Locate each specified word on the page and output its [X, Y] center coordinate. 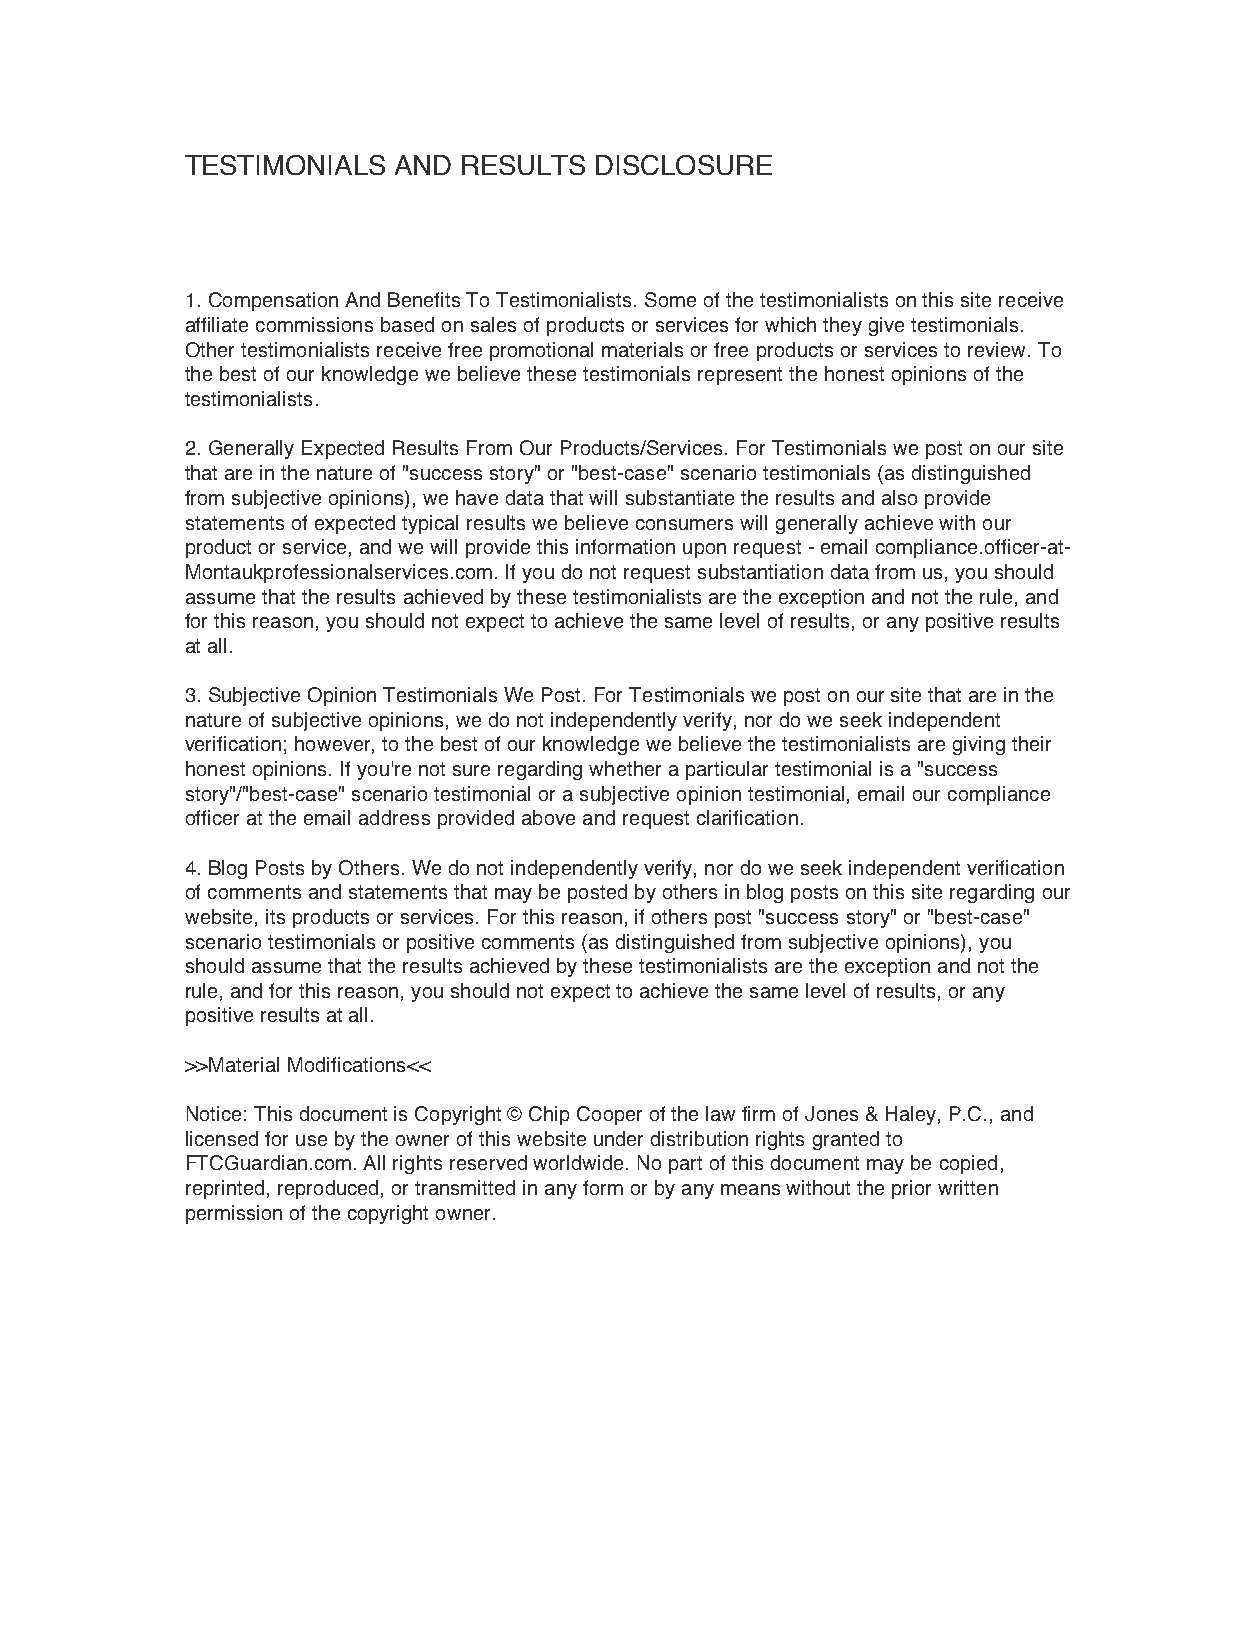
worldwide [580, 1162]
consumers [684, 524]
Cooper [609, 1115]
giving [979, 745]
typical [430, 524]
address [394, 817]
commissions [314, 324]
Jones [831, 1113]
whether [625, 768]
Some [670, 299]
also [899, 497]
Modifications [348, 1064]
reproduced [328, 1189]
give [886, 326]
